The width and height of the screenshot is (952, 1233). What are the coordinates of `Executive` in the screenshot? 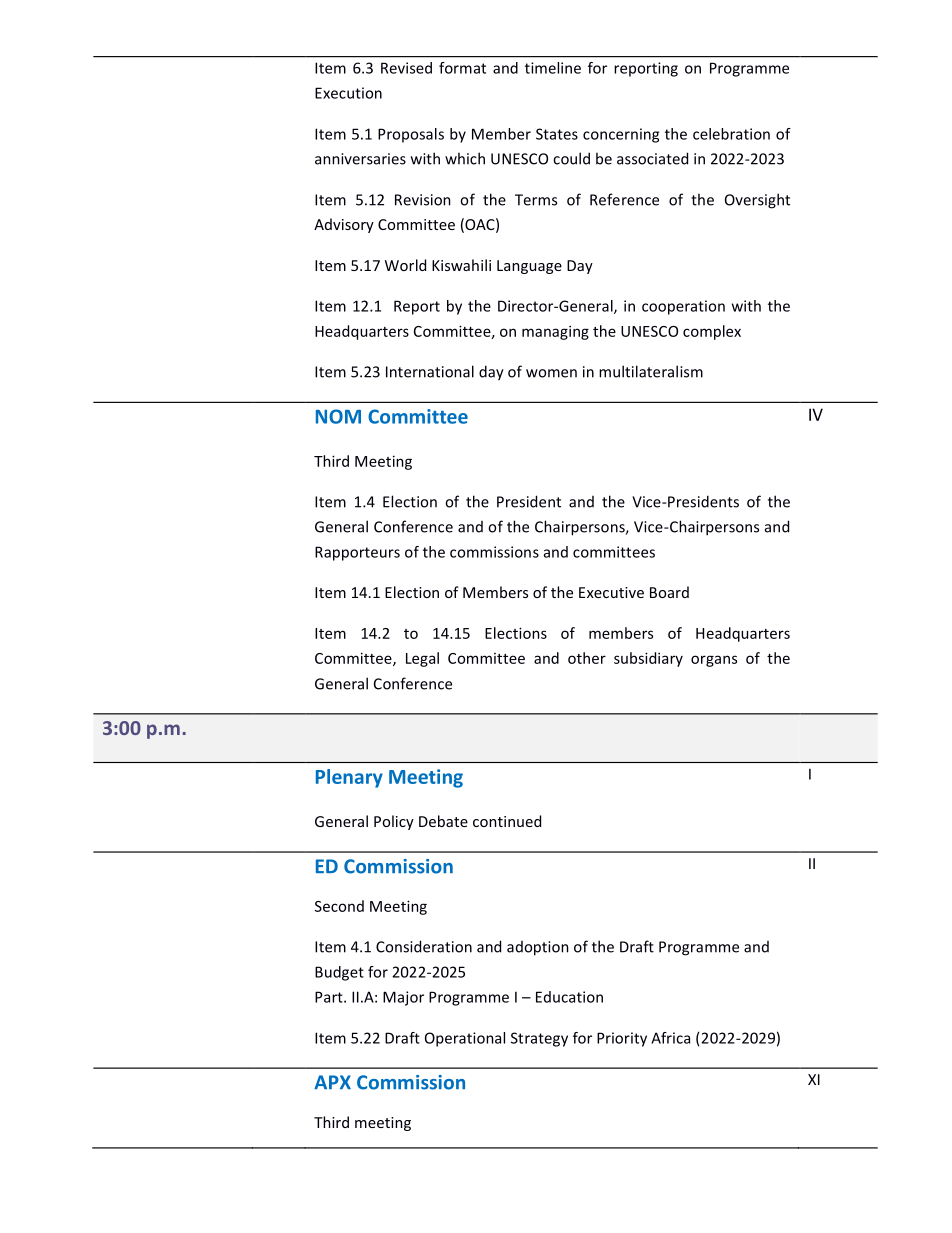 It's located at (611, 592).
